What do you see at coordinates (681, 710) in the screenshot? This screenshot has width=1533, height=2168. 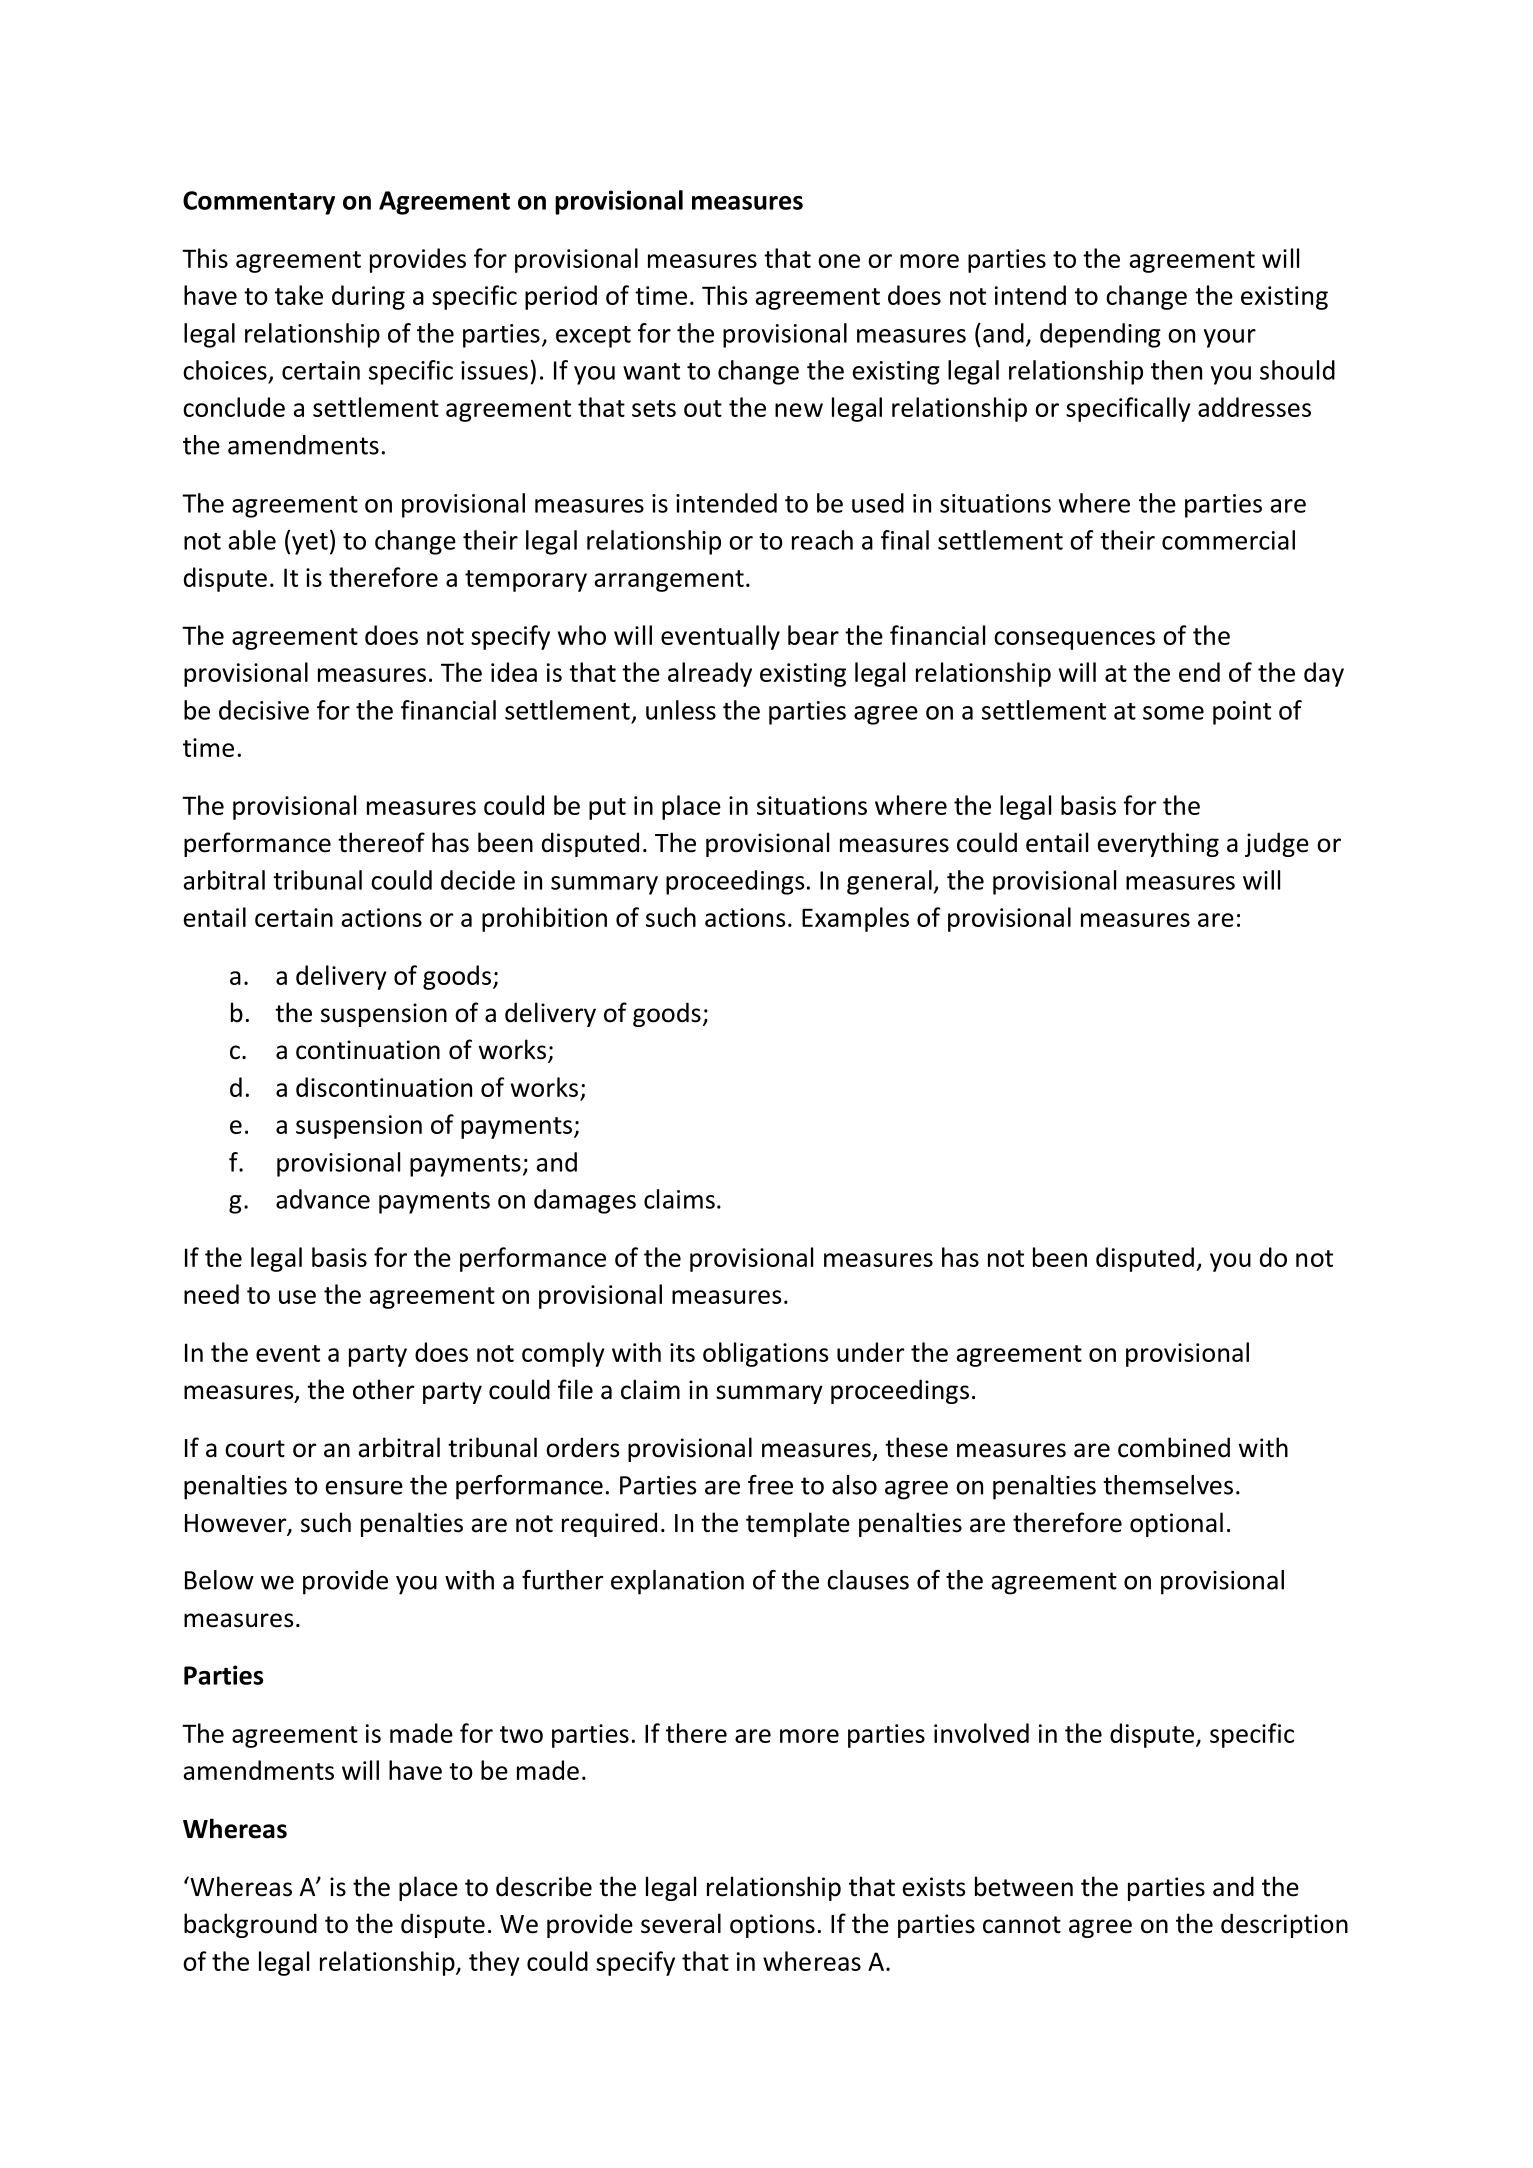 I see `unless` at bounding box center [681, 710].
